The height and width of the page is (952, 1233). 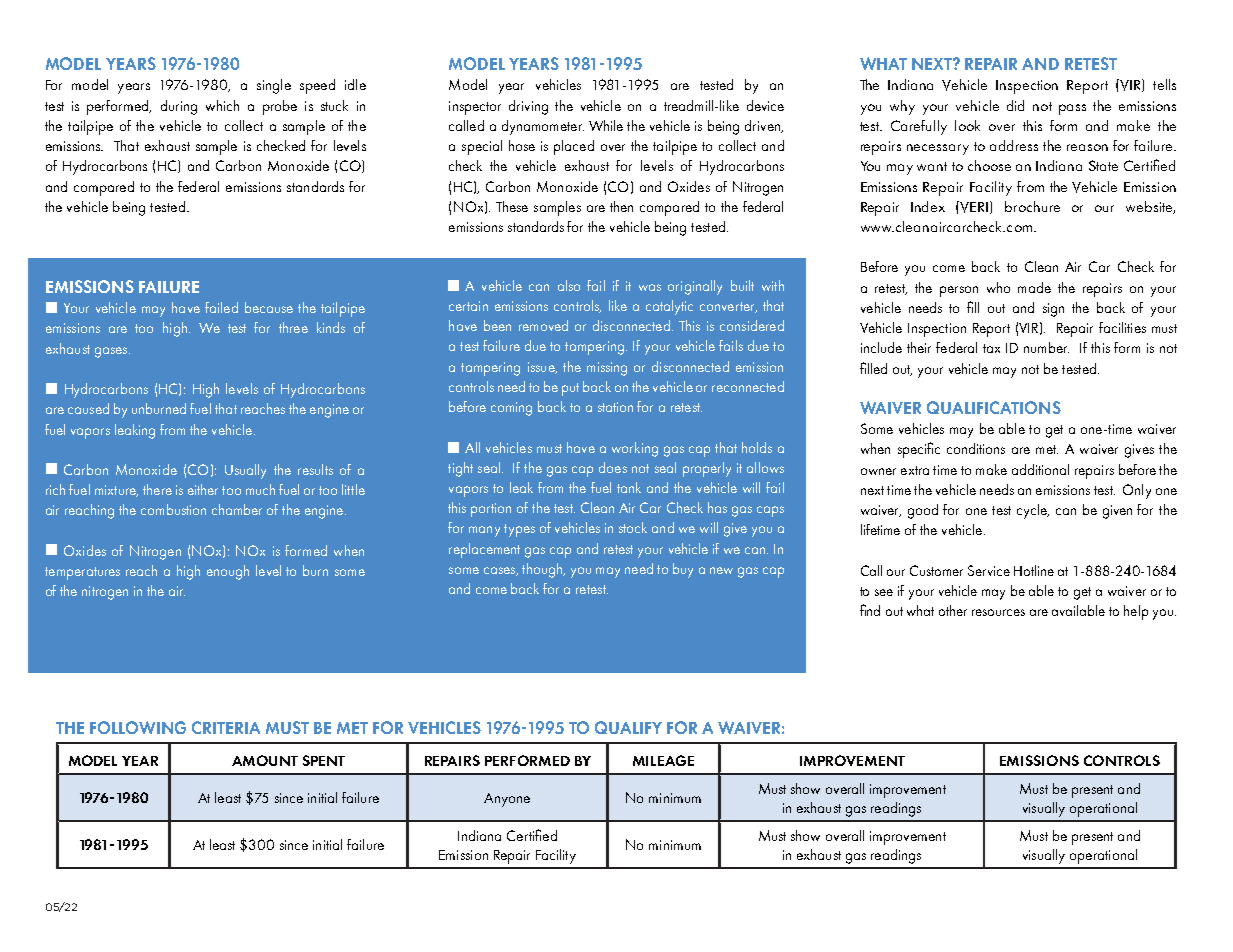 What do you see at coordinates (543, 570) in the page?
I see `though` at bounding box center [543, 570].
